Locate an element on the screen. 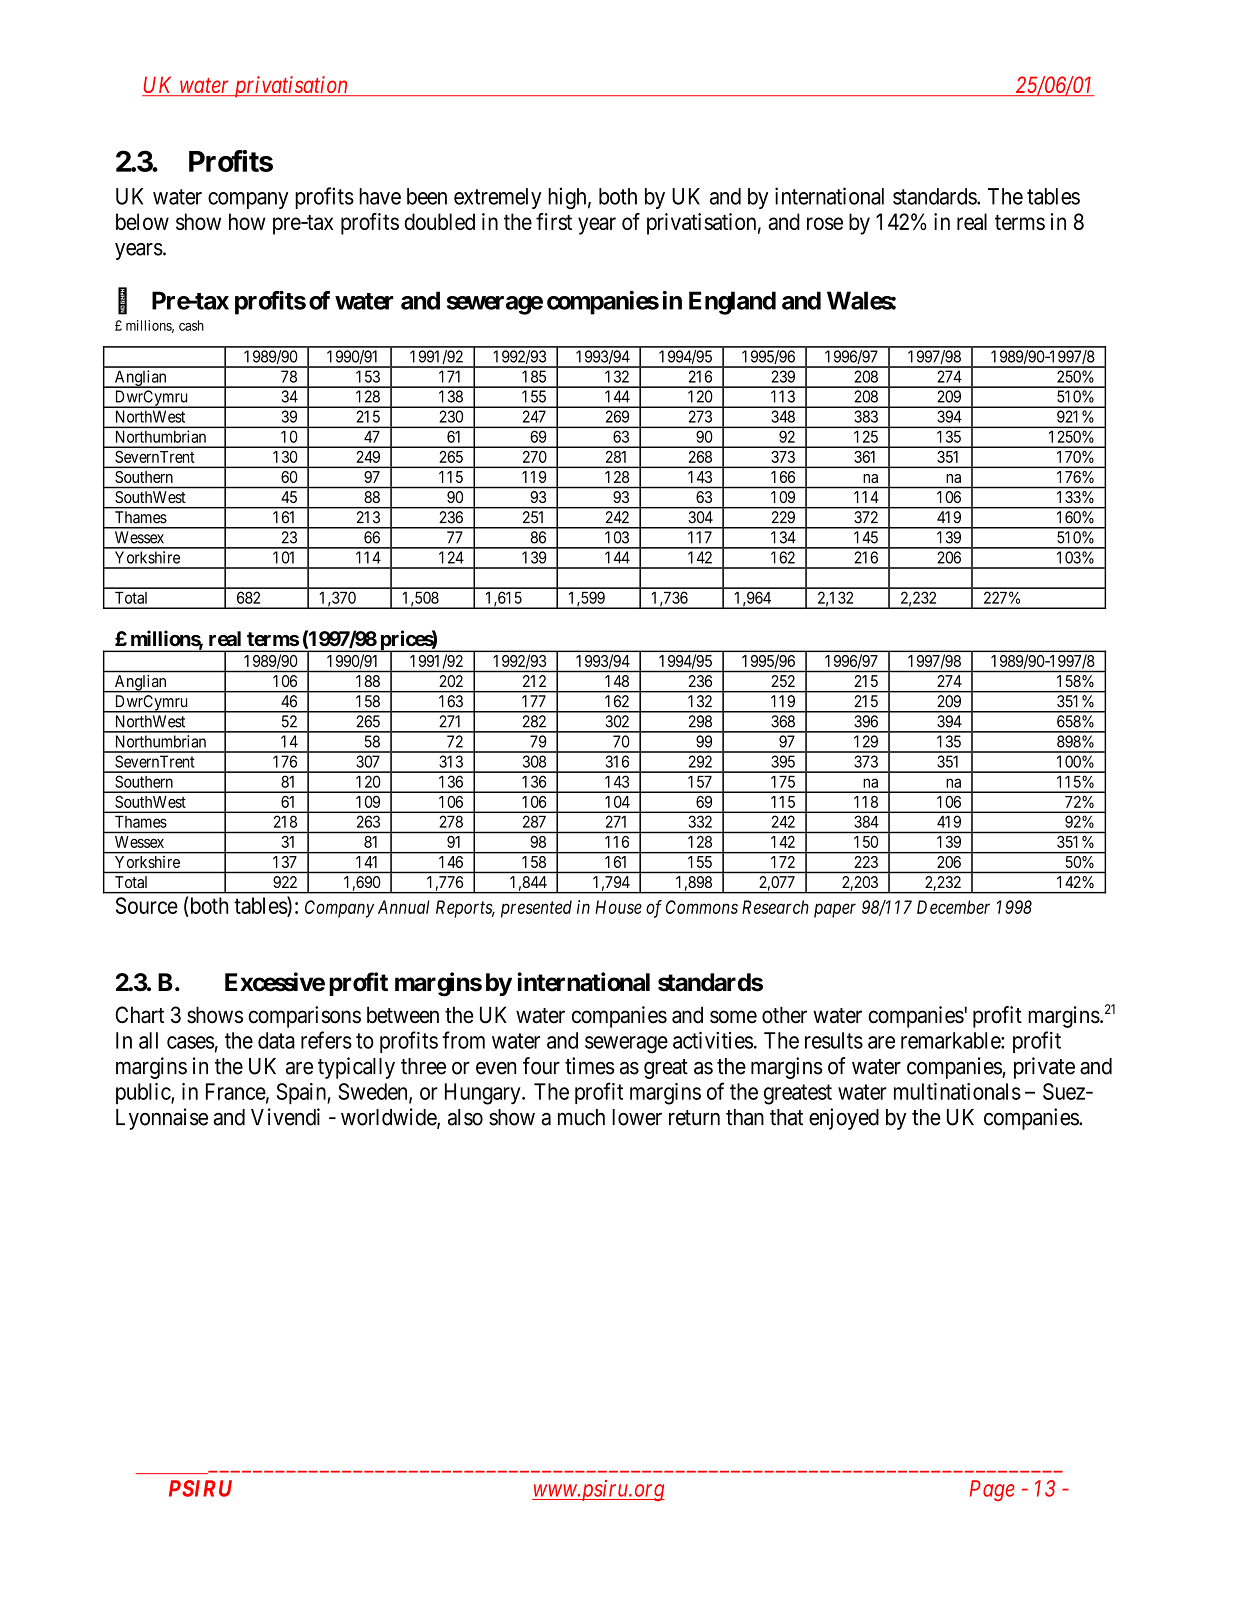 This screenshot has width=1237, height=1600. Vivendi is located at coordinates (285, 1117).
